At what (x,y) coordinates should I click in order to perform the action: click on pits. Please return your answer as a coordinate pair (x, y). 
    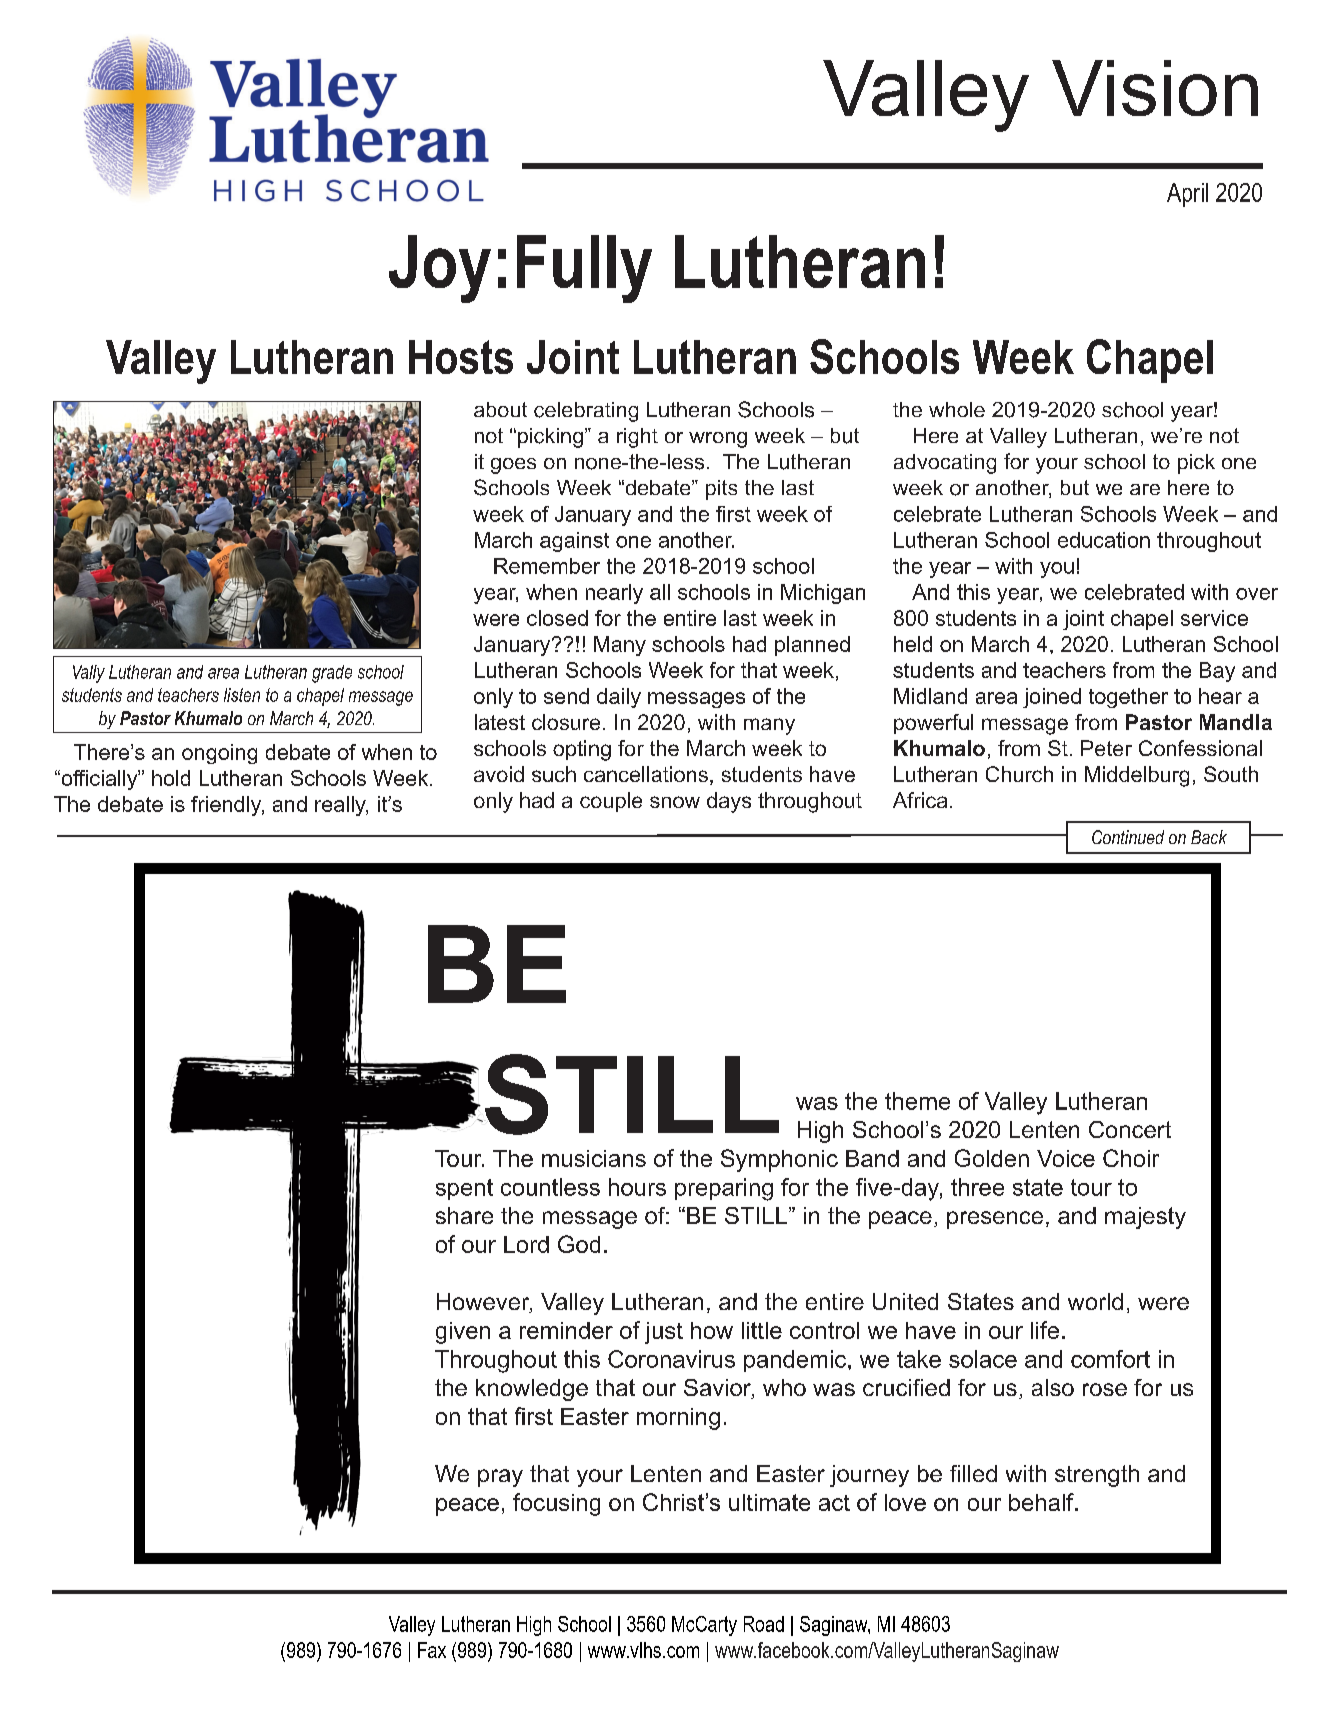
    Looking at the image, I should click on (721, 490).
